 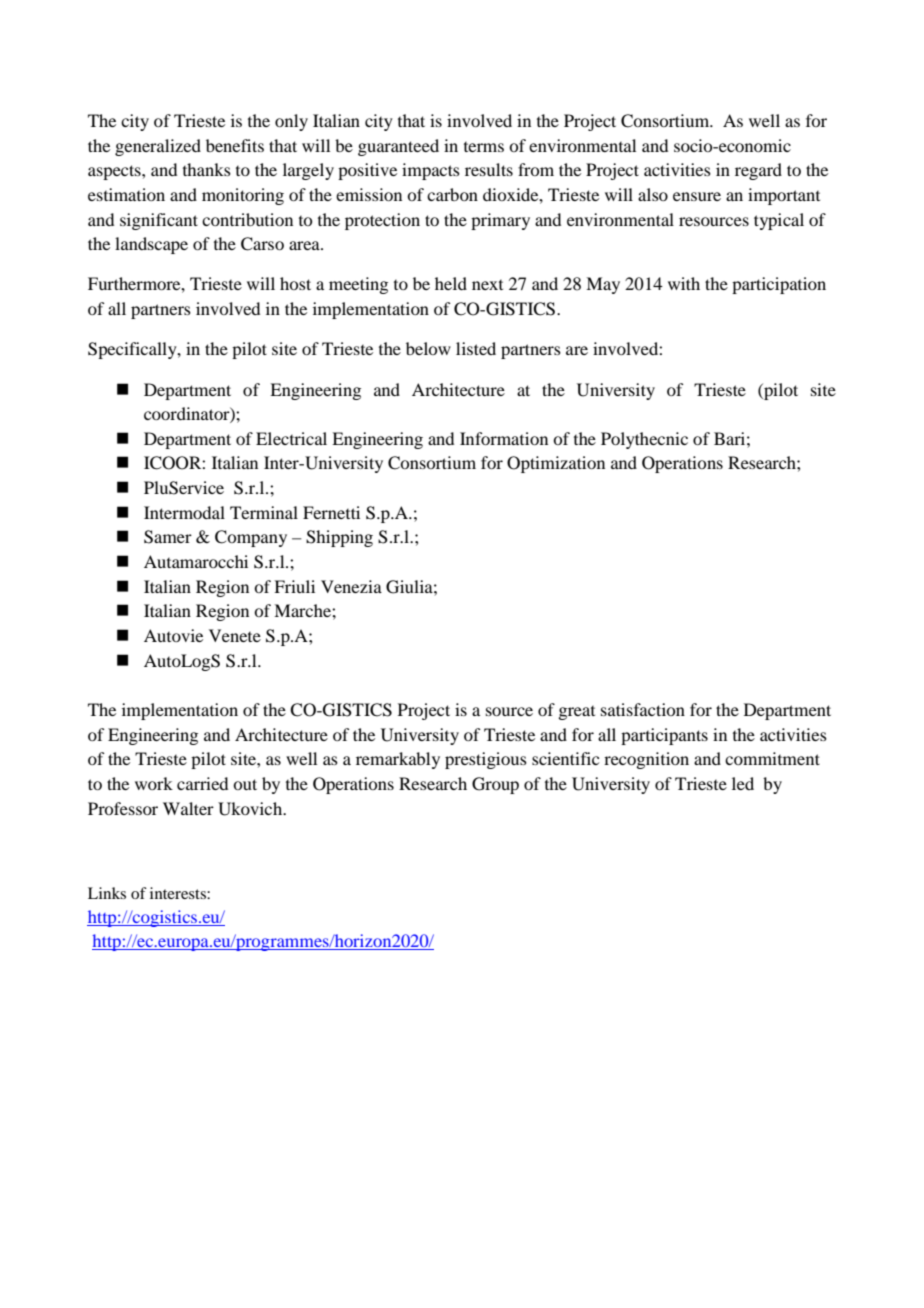 I want to click on Terminal, so click(x=264, y=512).
